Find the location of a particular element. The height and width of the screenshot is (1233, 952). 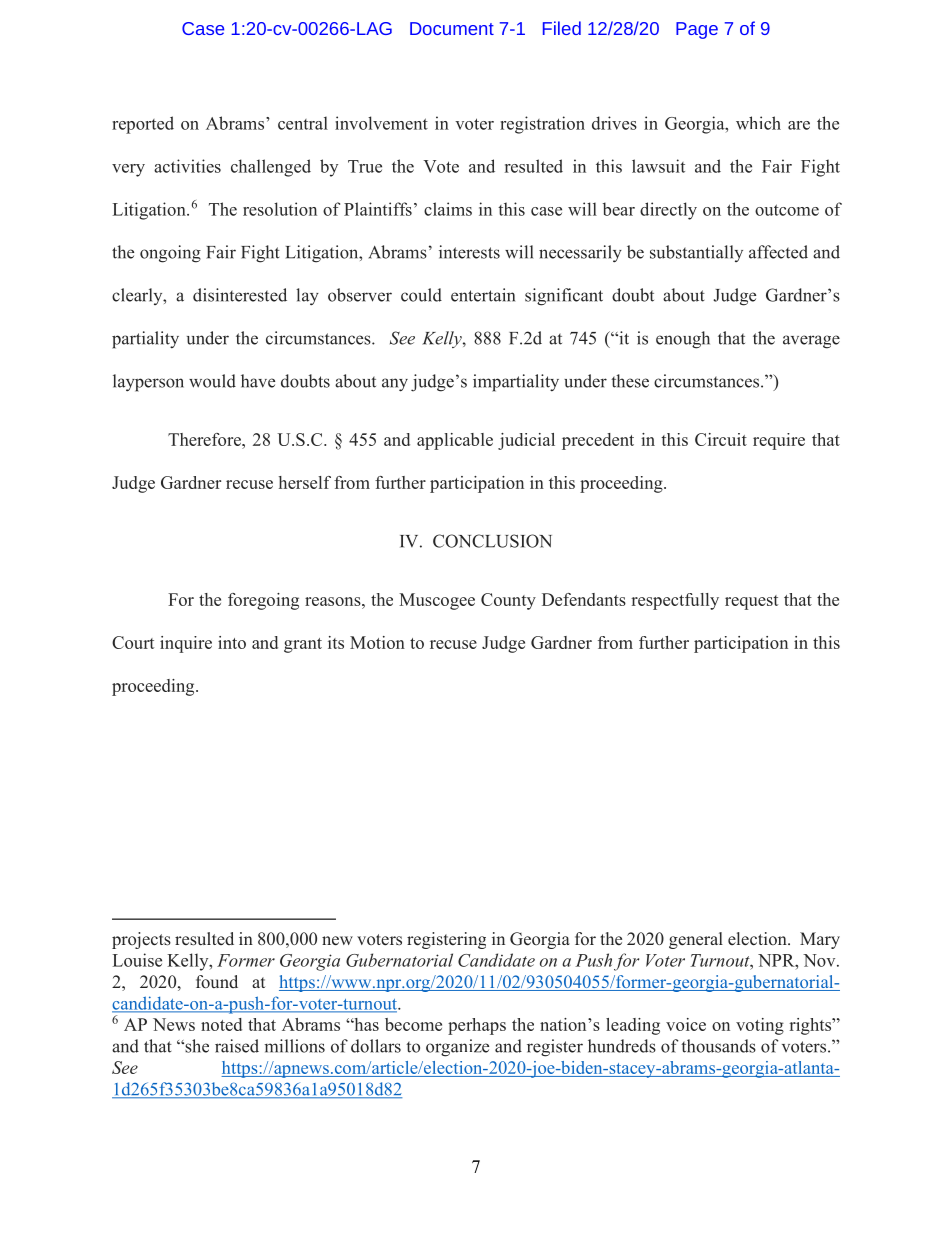

noted is located at coordinates (221, 1024).
